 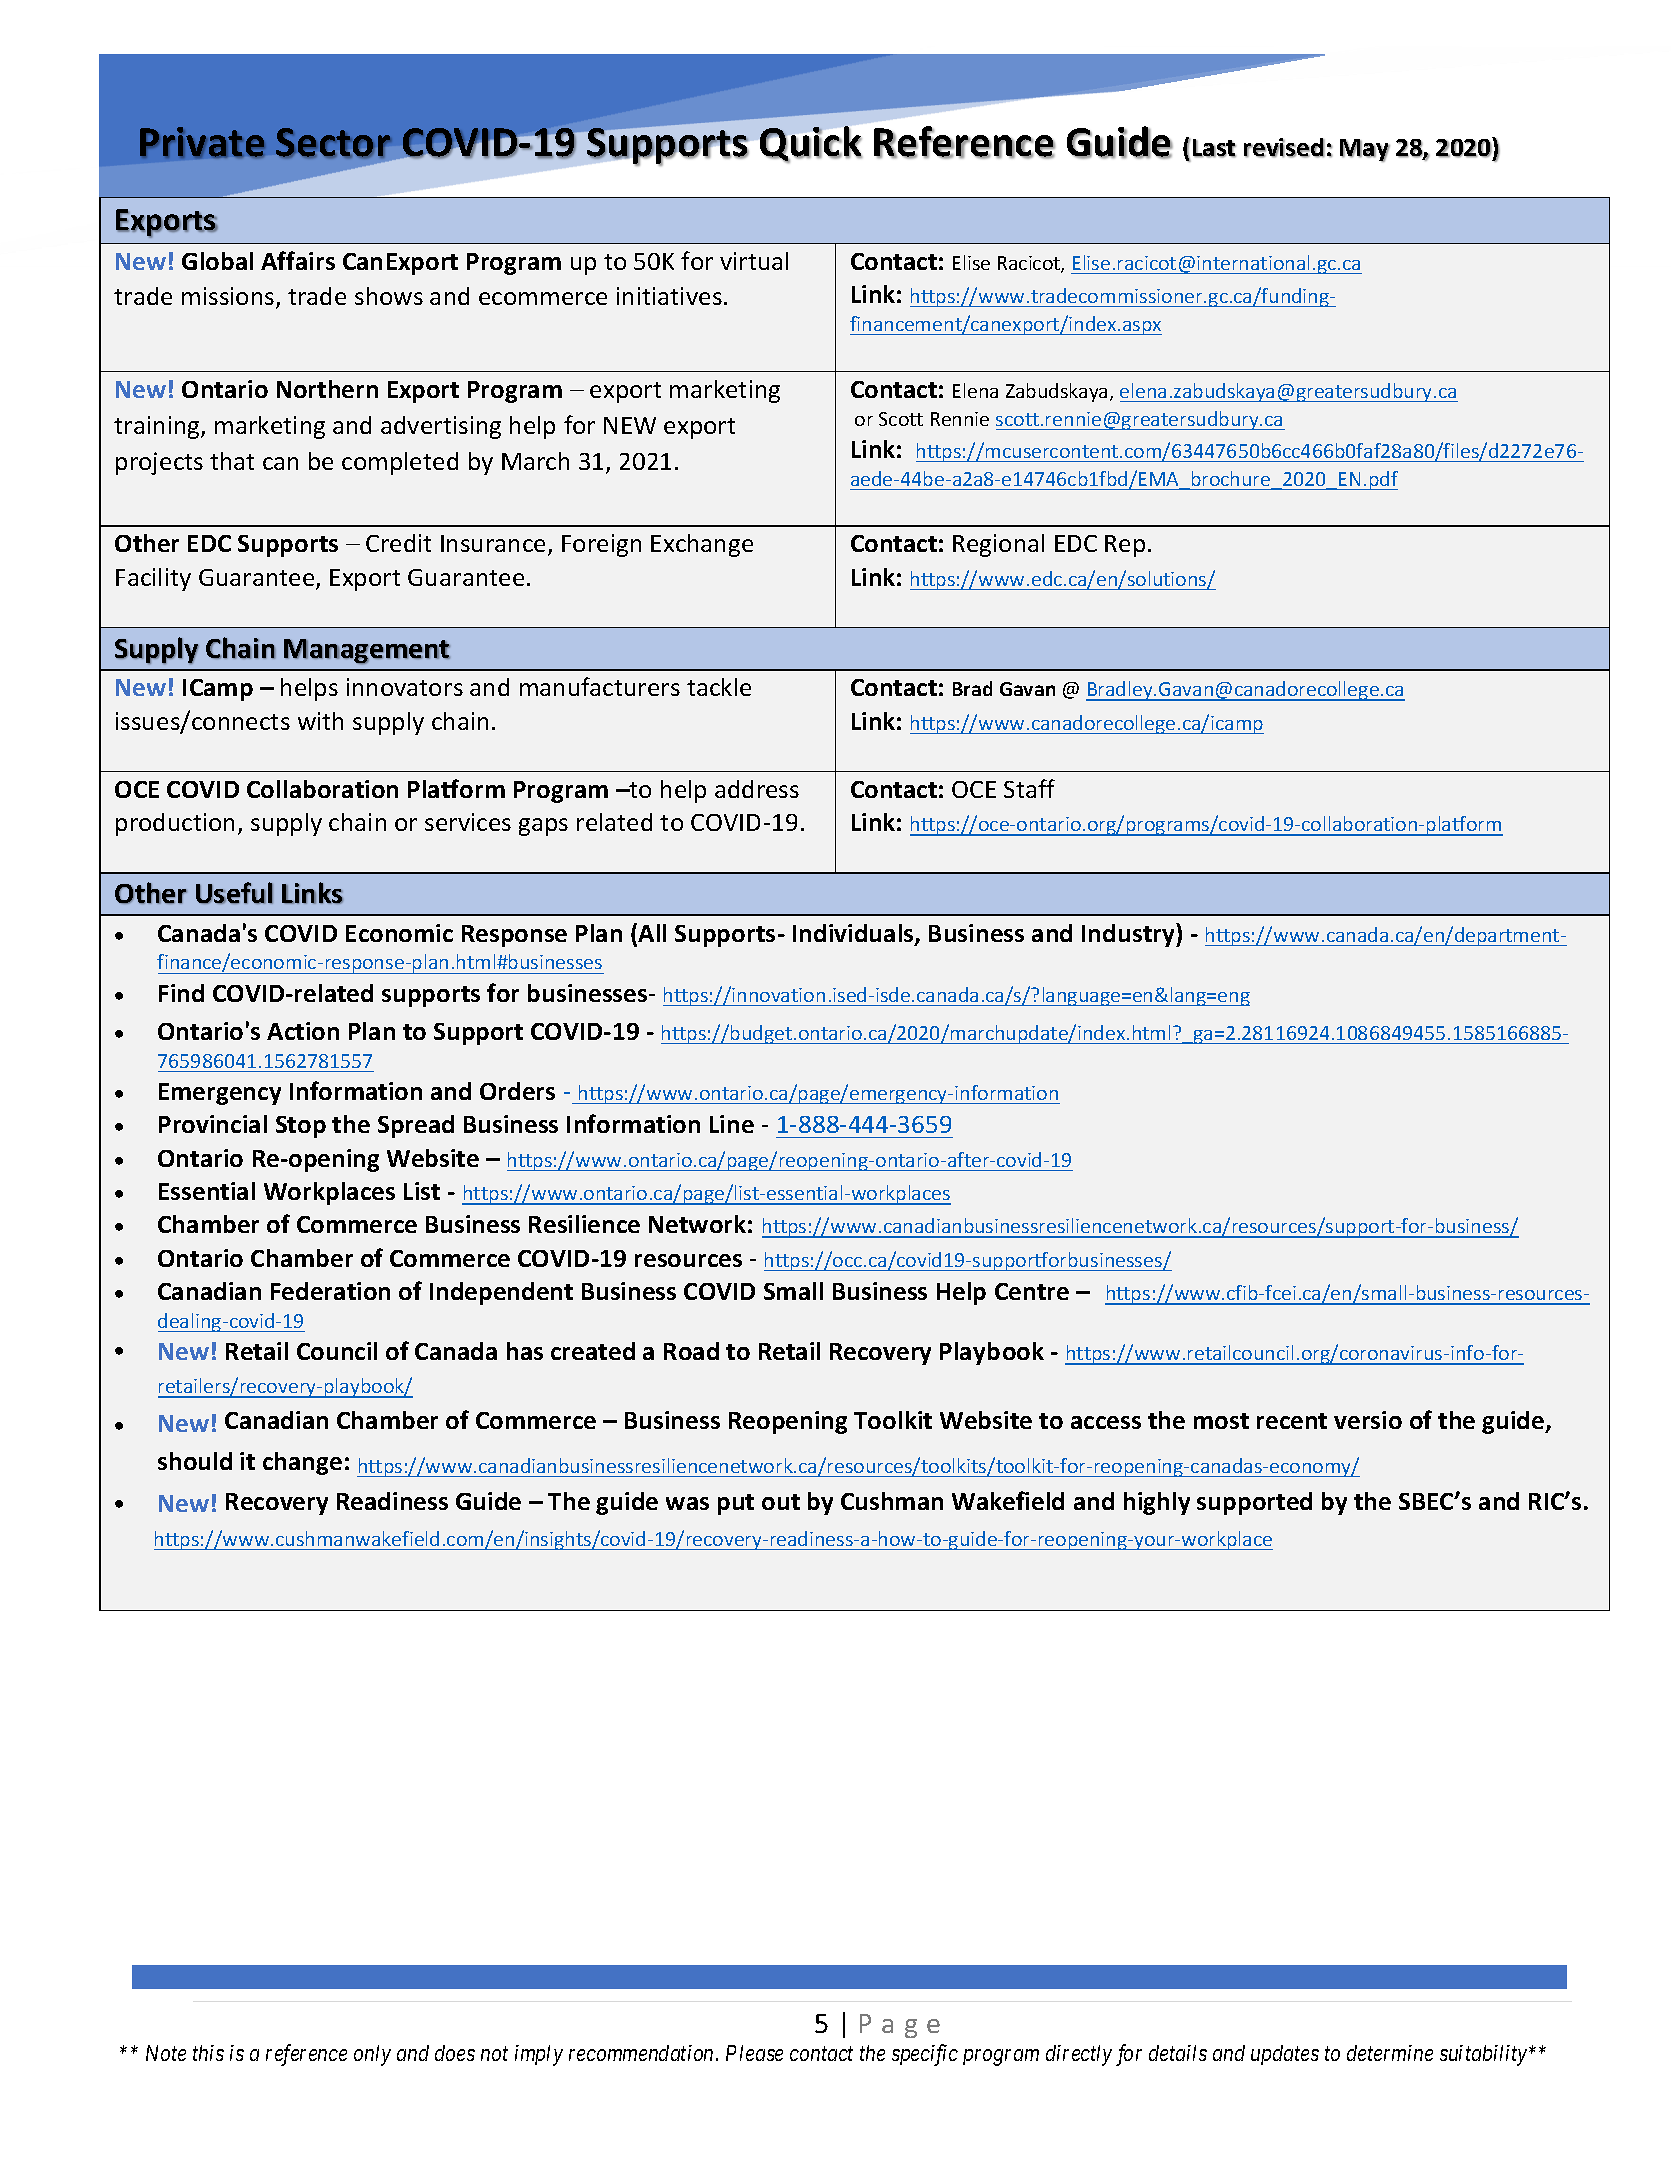 I want to click on production, so click(x=175, y=824).
